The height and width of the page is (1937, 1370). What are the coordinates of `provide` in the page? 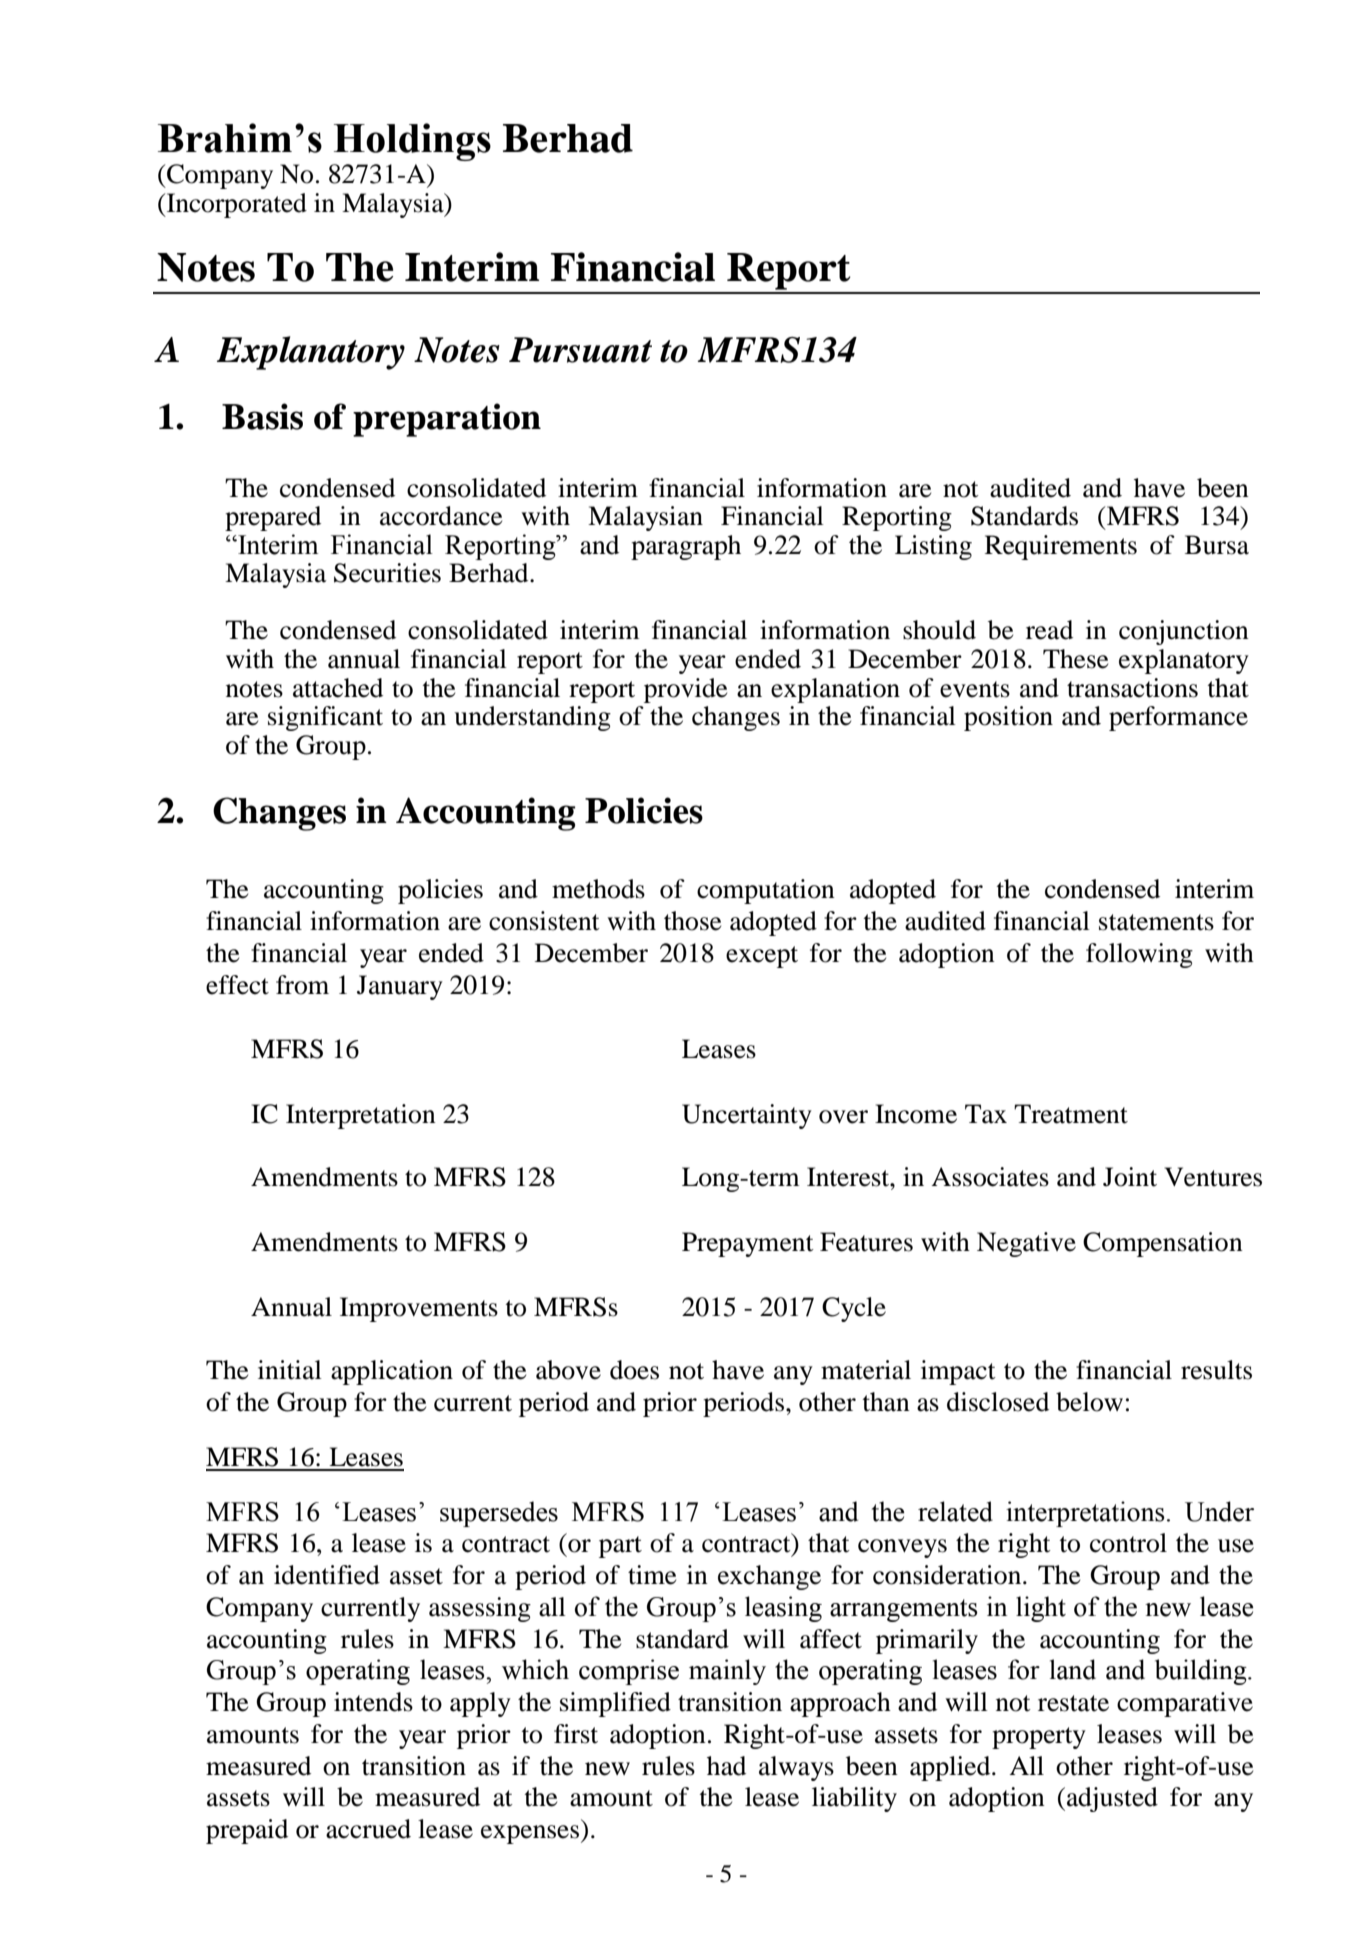 It's located at (685, 690).
